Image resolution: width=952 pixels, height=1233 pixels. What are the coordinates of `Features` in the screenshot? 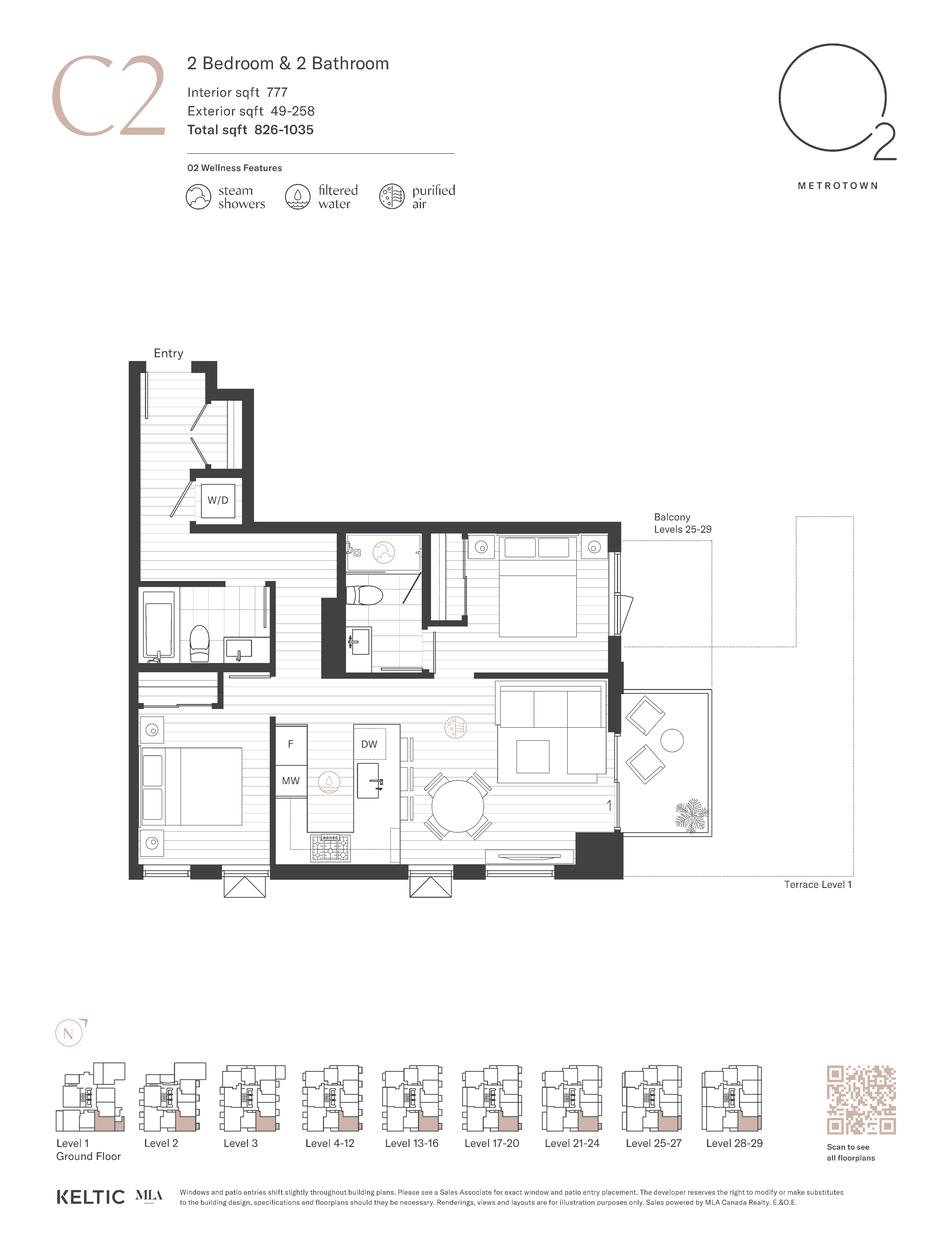 It's located at (263, 168).
